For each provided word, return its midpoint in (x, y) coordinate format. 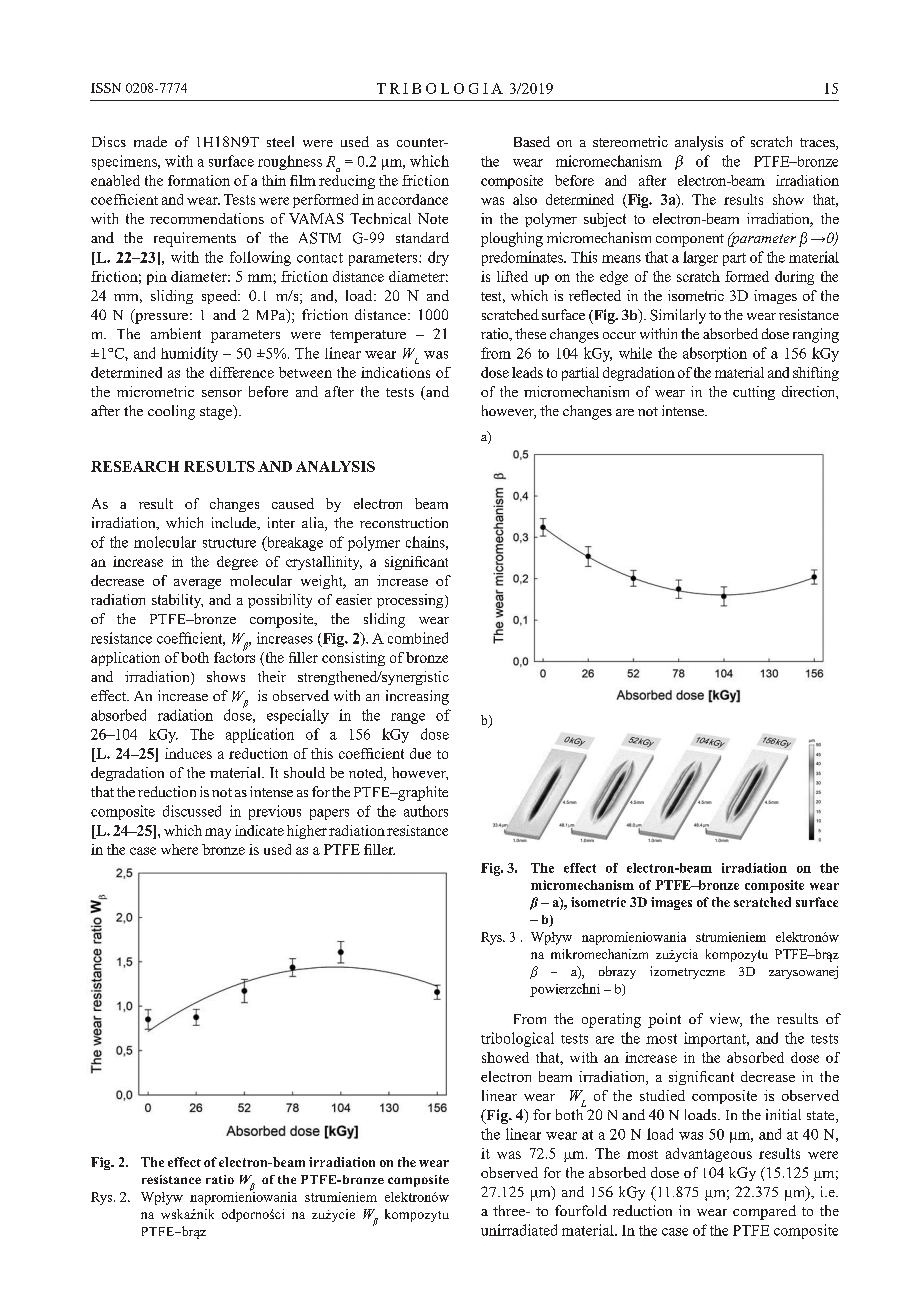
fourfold (581, 1210)
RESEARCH (135, 466)
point (664, 1020)
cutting (754, 393)
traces (818, 144)
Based (532, 141)
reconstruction (404, 522)
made (150, 141)
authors (426, 811)
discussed (192, 811)
